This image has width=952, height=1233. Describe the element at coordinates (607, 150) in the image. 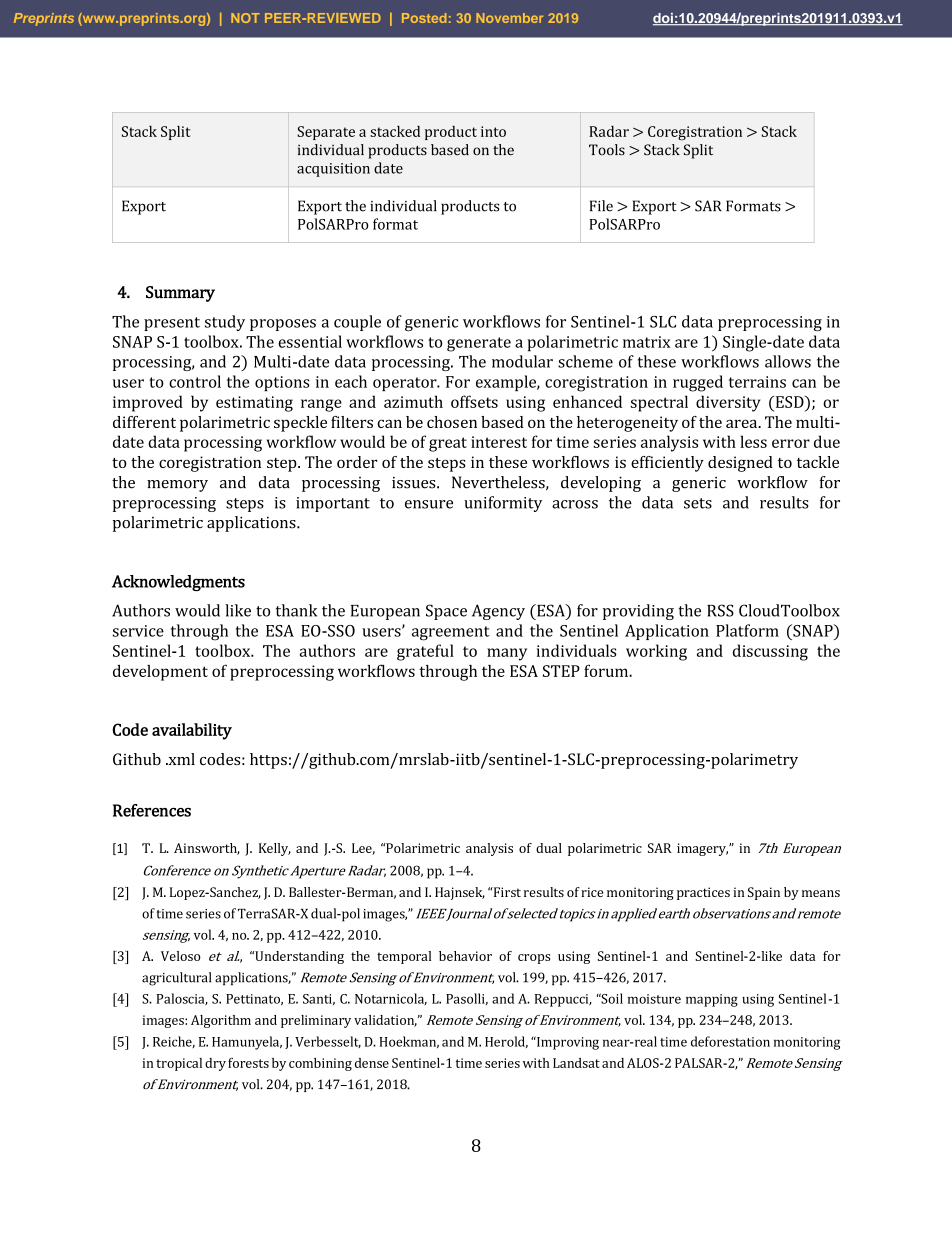

I see `Tools` at that location.
